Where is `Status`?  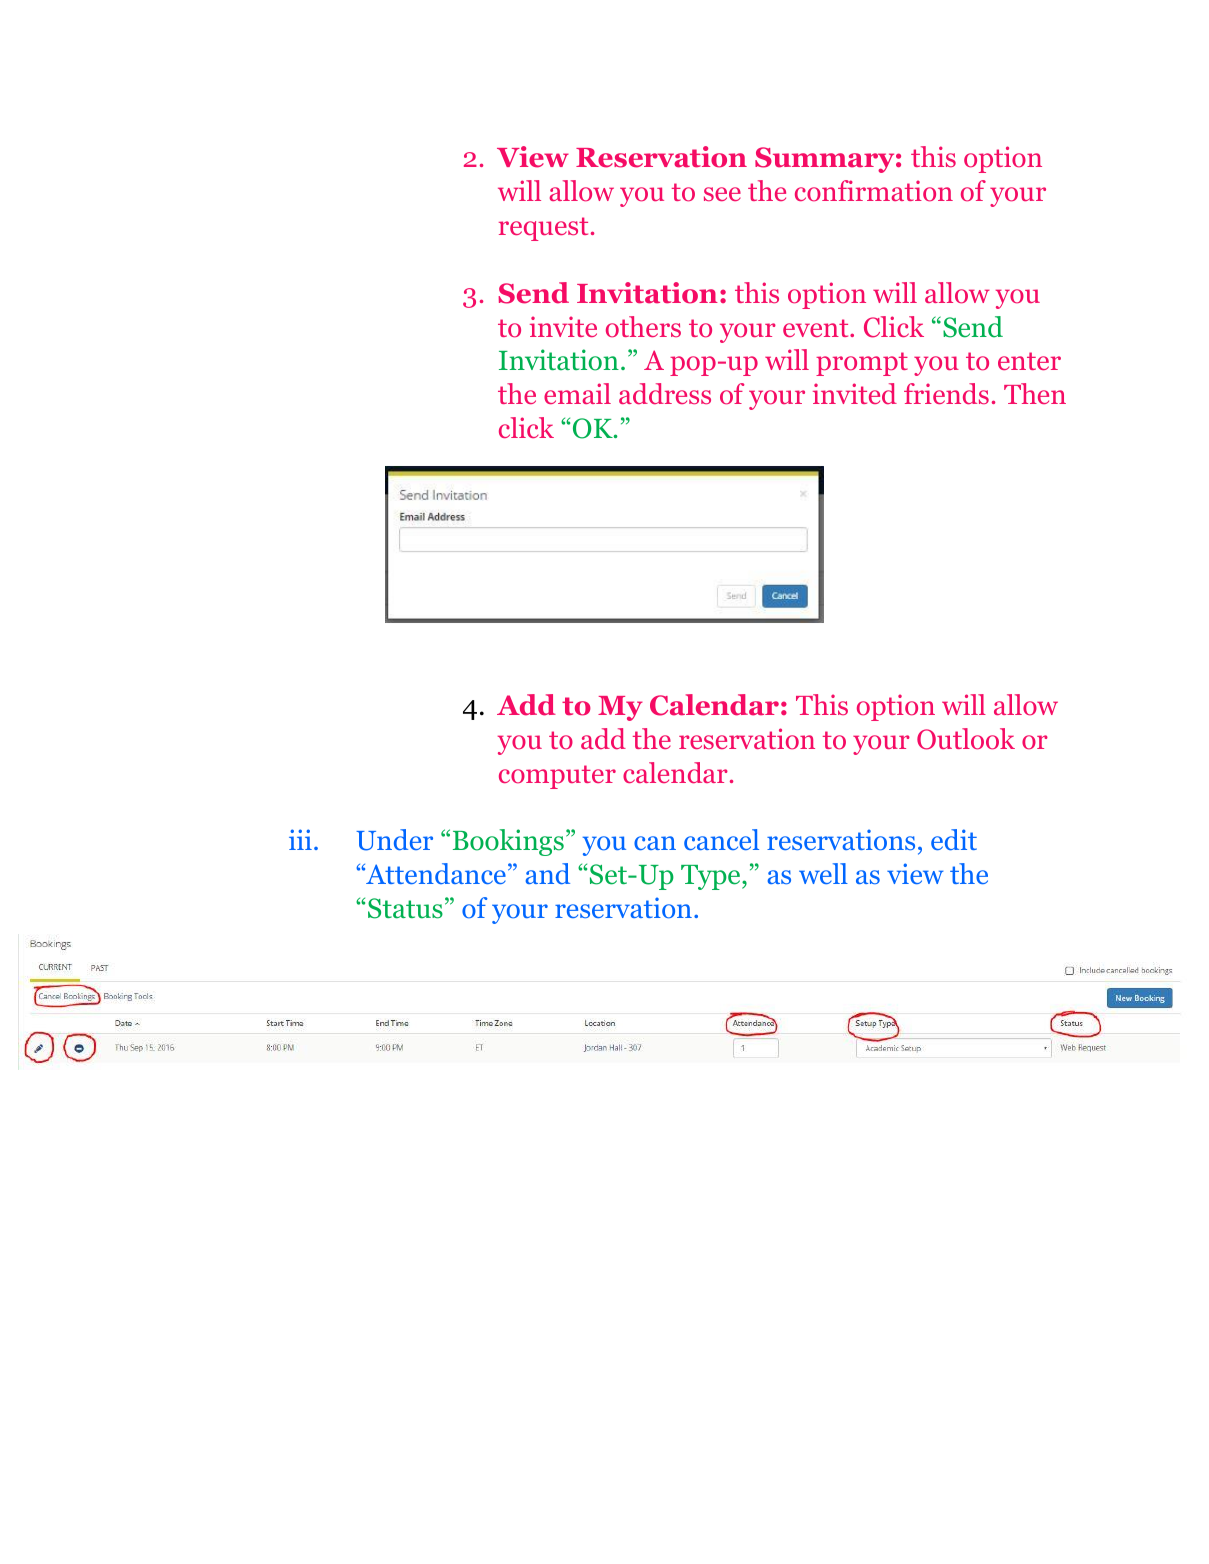 Status is located at coordinates (405, 908).
